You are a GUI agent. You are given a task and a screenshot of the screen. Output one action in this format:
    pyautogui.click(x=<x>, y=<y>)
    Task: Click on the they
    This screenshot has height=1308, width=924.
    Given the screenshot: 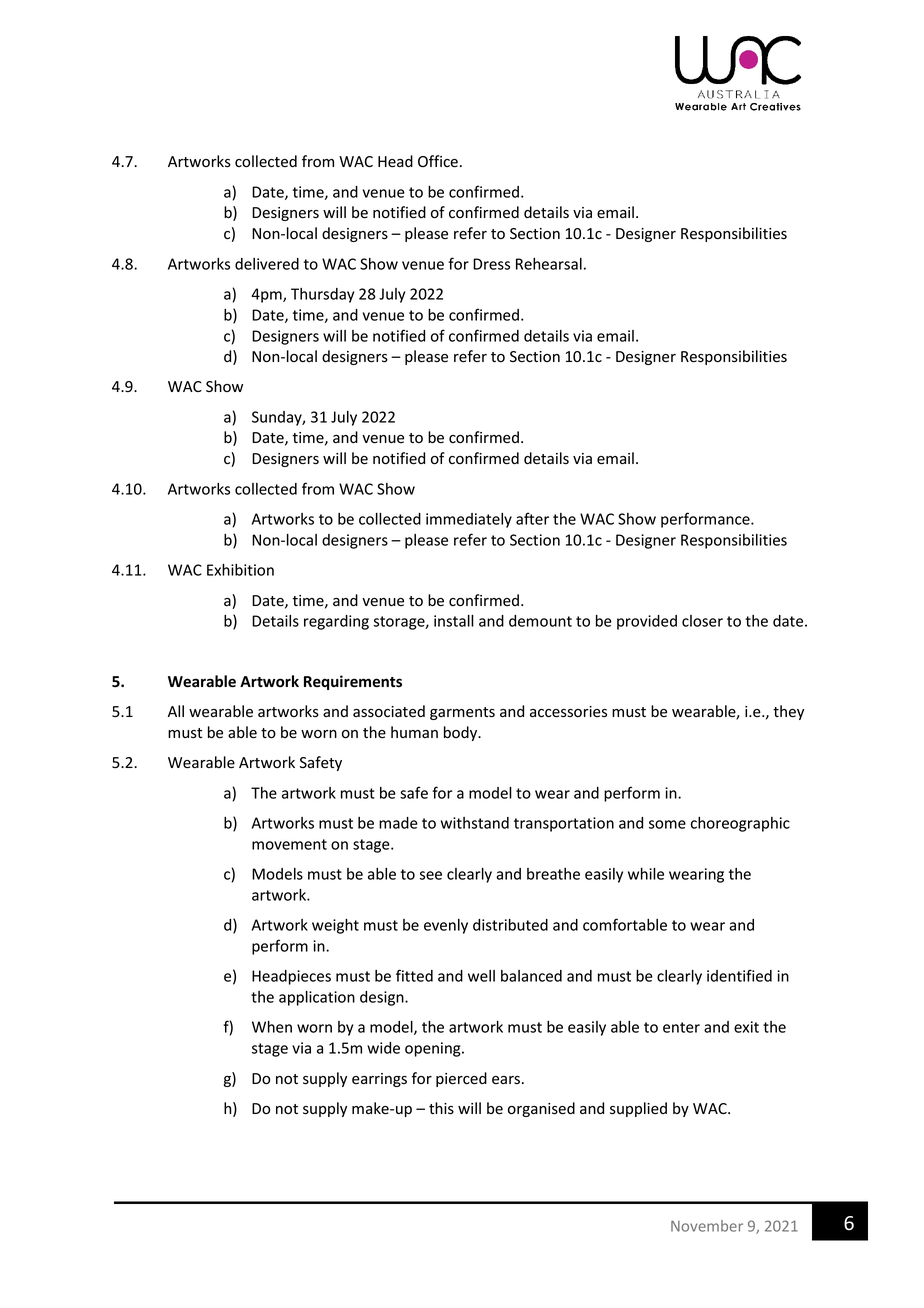 What is the action you would take?
    pyautogui.click(x=788, y=712)
